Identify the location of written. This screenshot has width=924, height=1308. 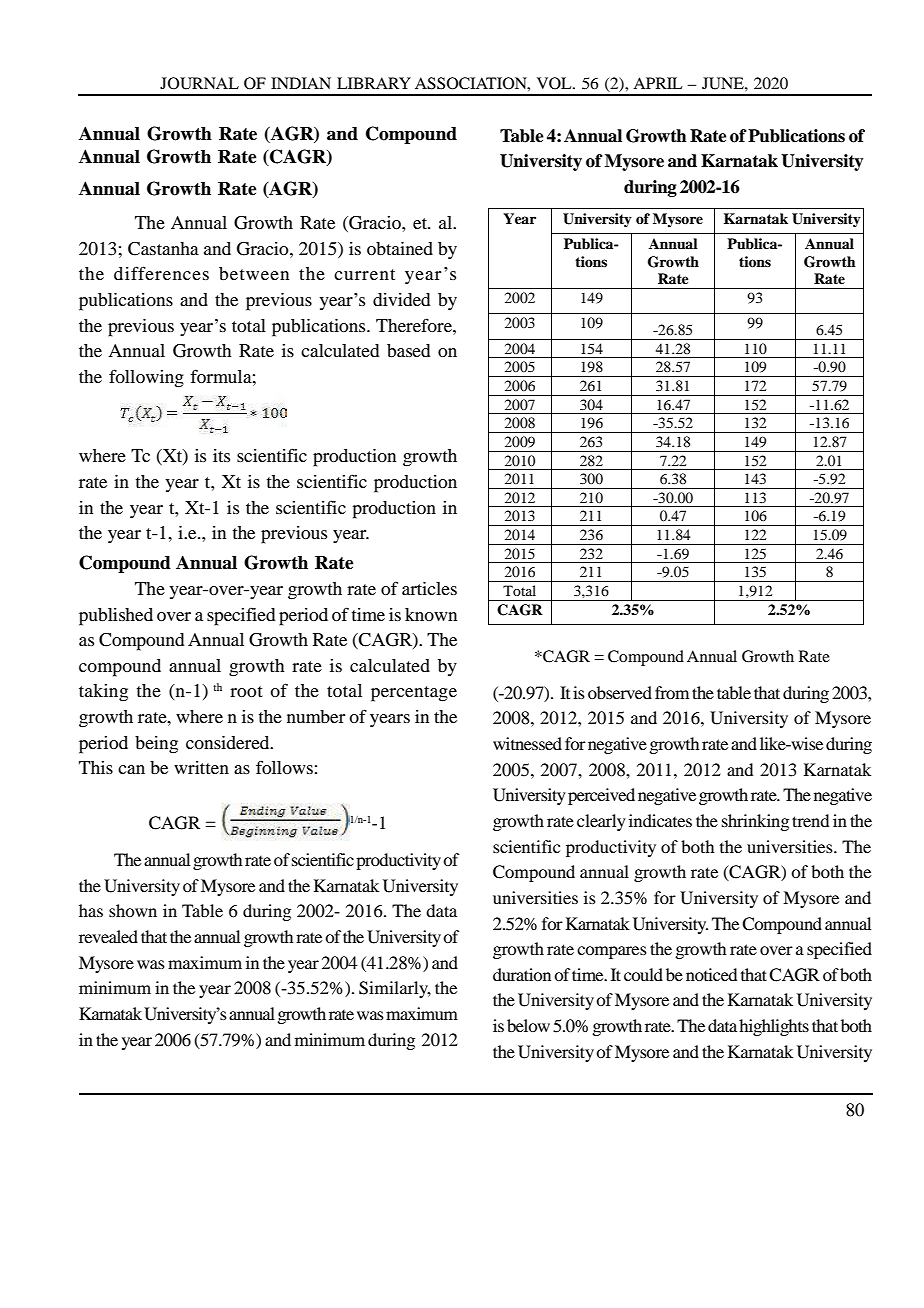
(201, 767).
